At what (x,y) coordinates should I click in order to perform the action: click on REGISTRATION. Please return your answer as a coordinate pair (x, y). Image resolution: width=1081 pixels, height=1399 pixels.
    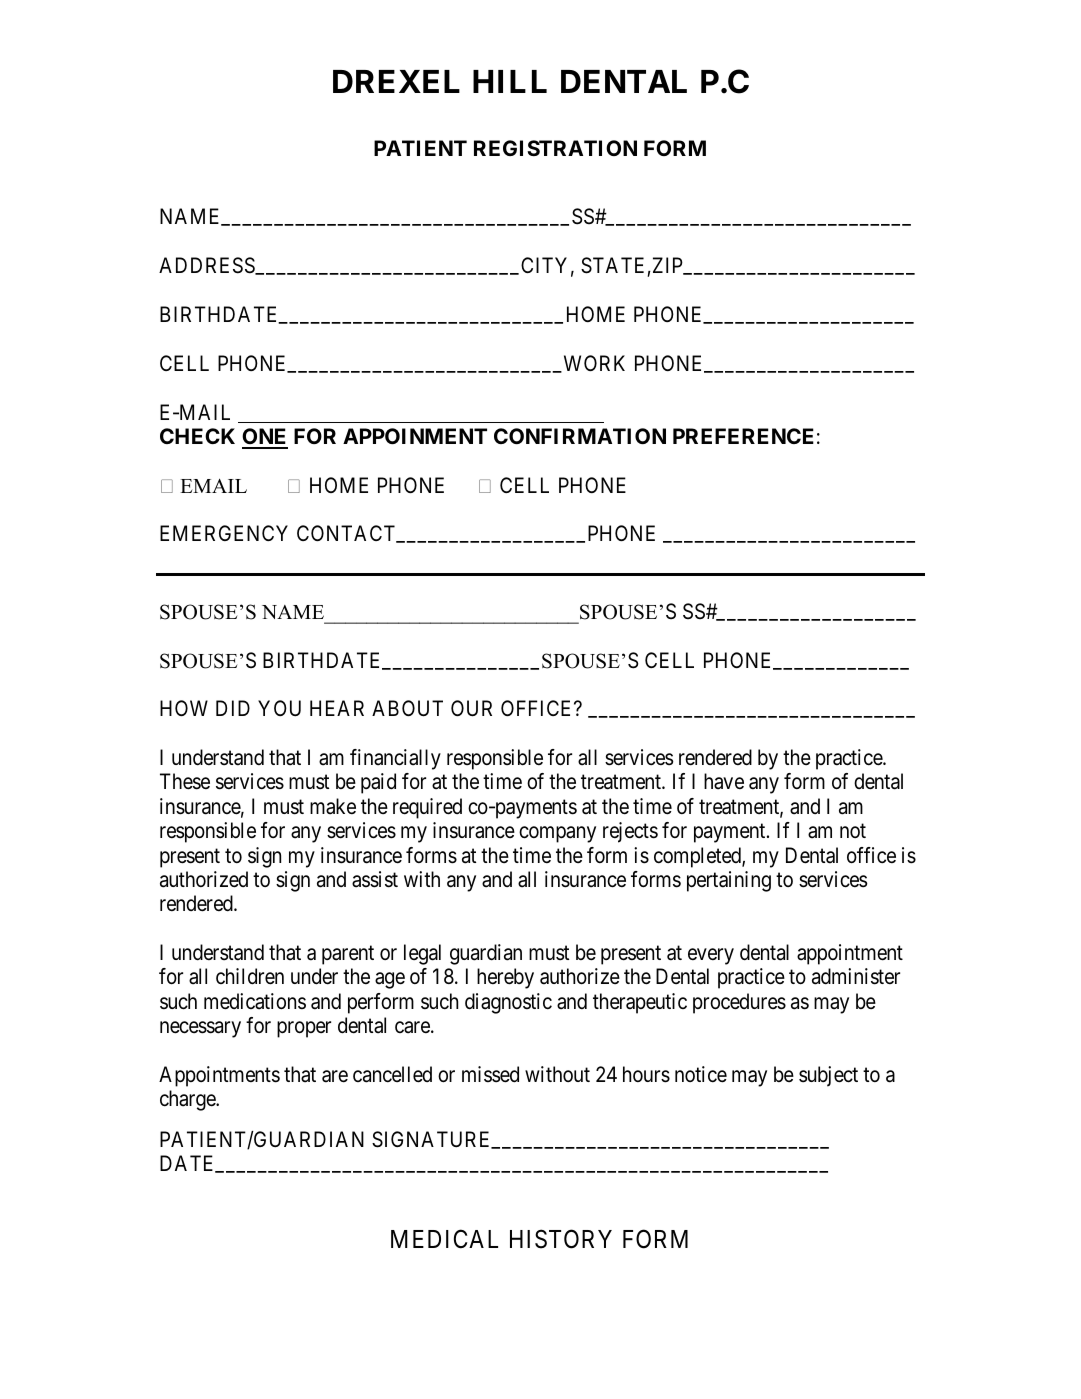
    Looking at the image, I should click on (555, 148).
